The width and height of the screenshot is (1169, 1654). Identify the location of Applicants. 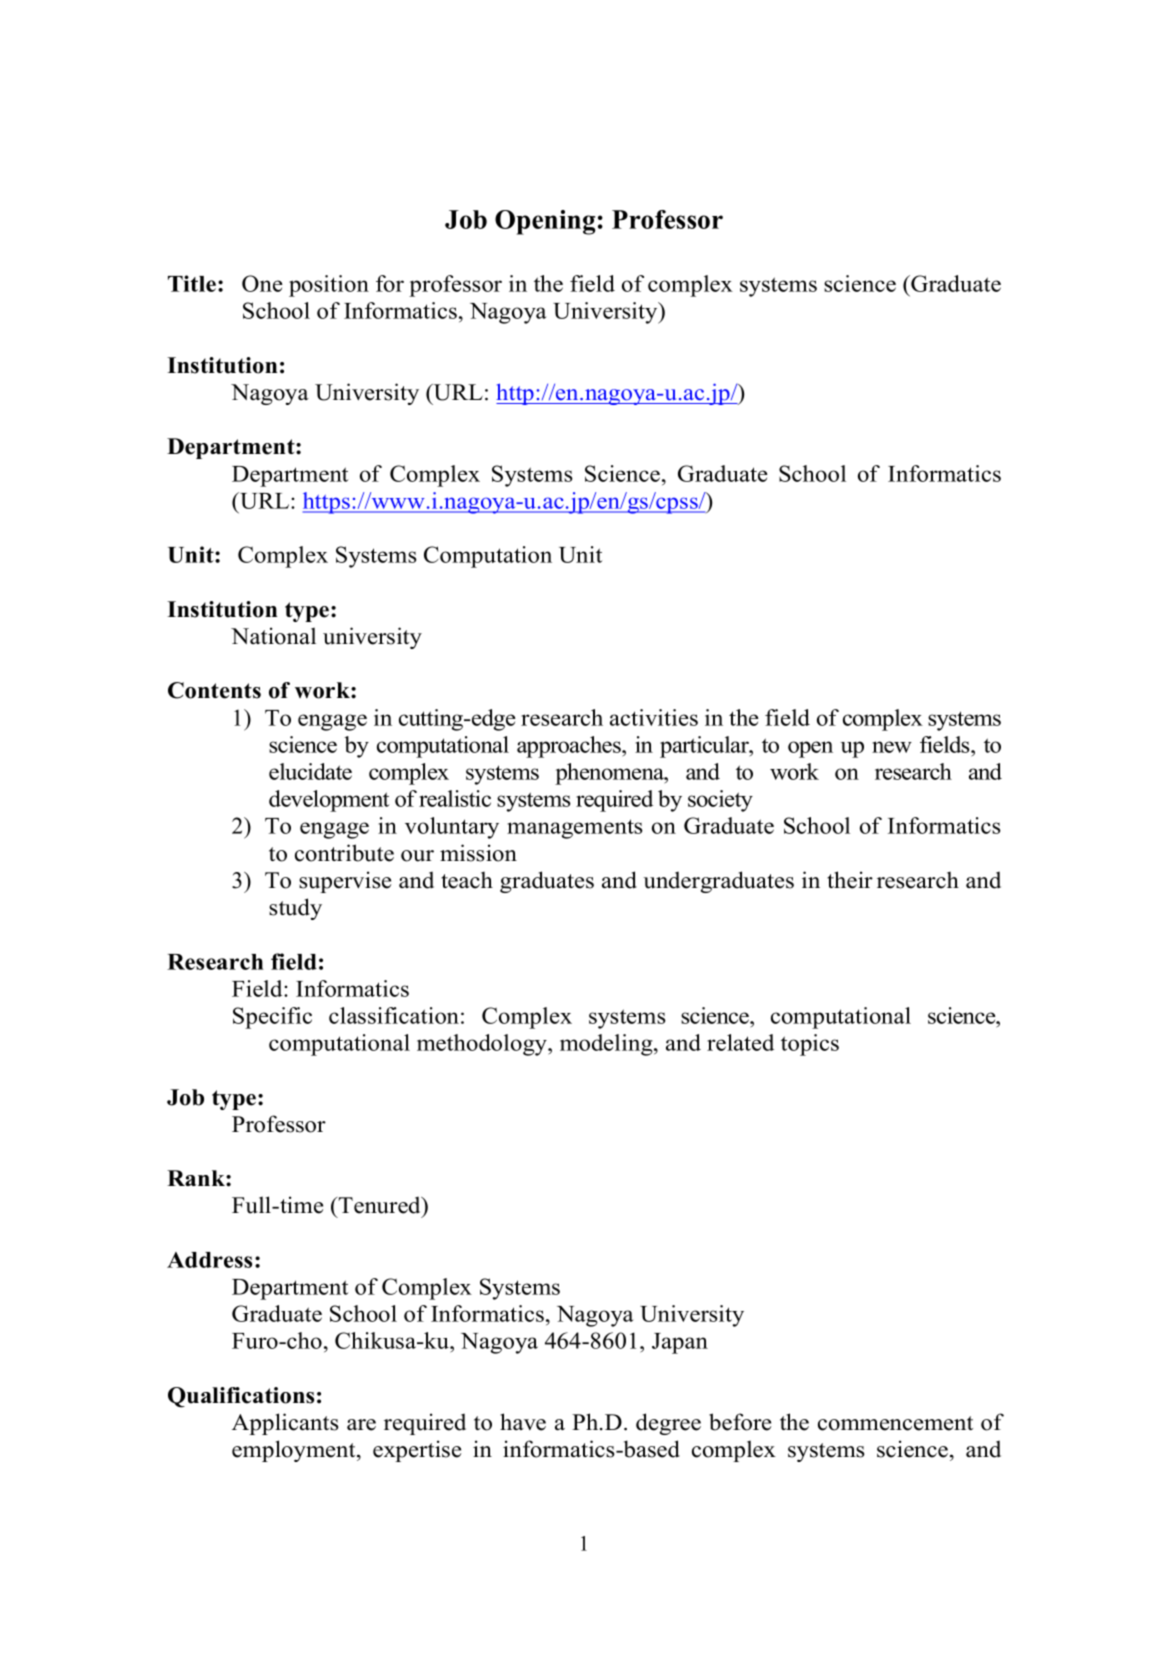
(285, 1424).
